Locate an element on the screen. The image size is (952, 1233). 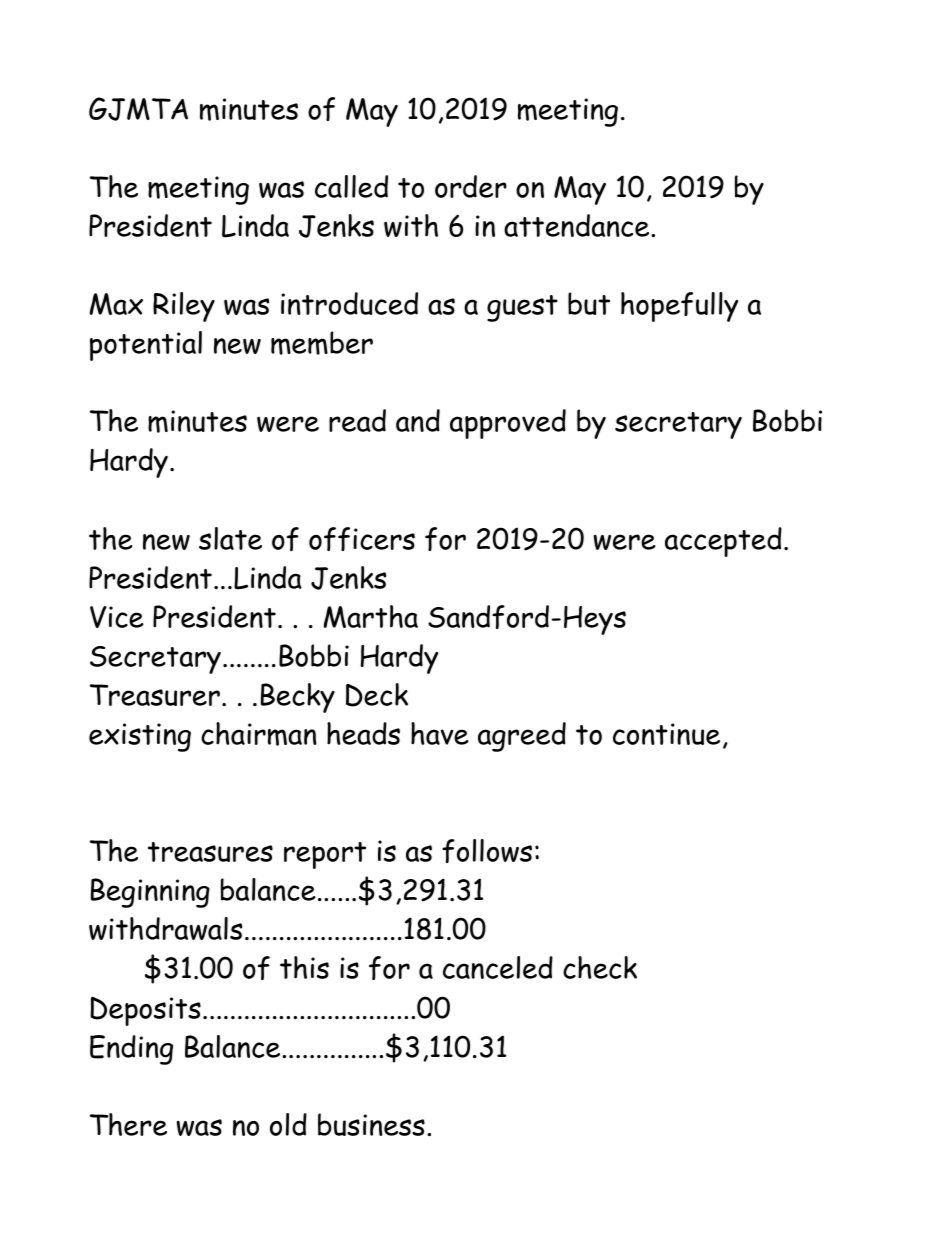
attendance is located at coordinates (578, 225).
